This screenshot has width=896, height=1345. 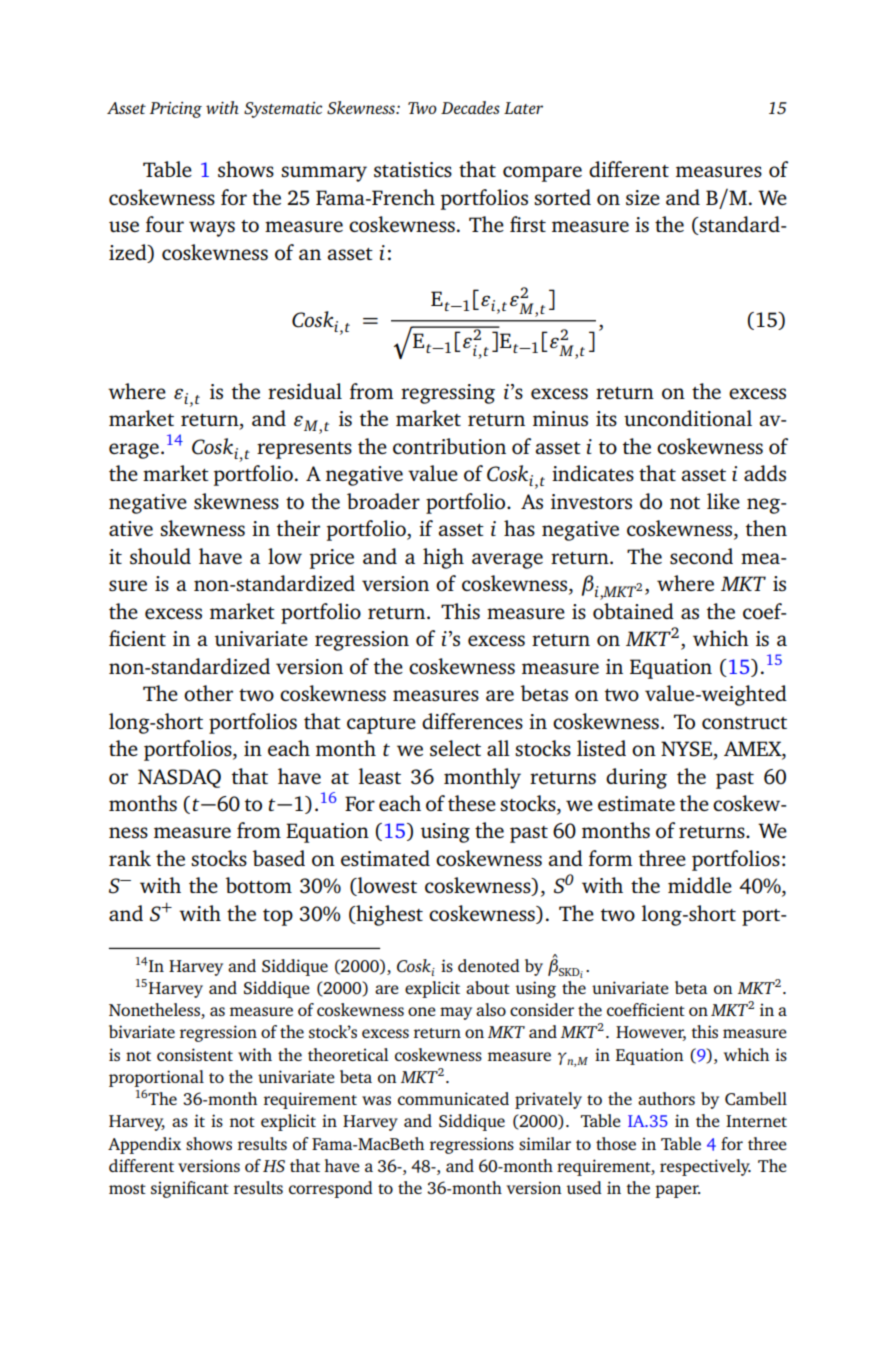 What do you see at coordinates (470, 107) in the screenshot?
I see `Decades` at bounding box center [470, 107].
